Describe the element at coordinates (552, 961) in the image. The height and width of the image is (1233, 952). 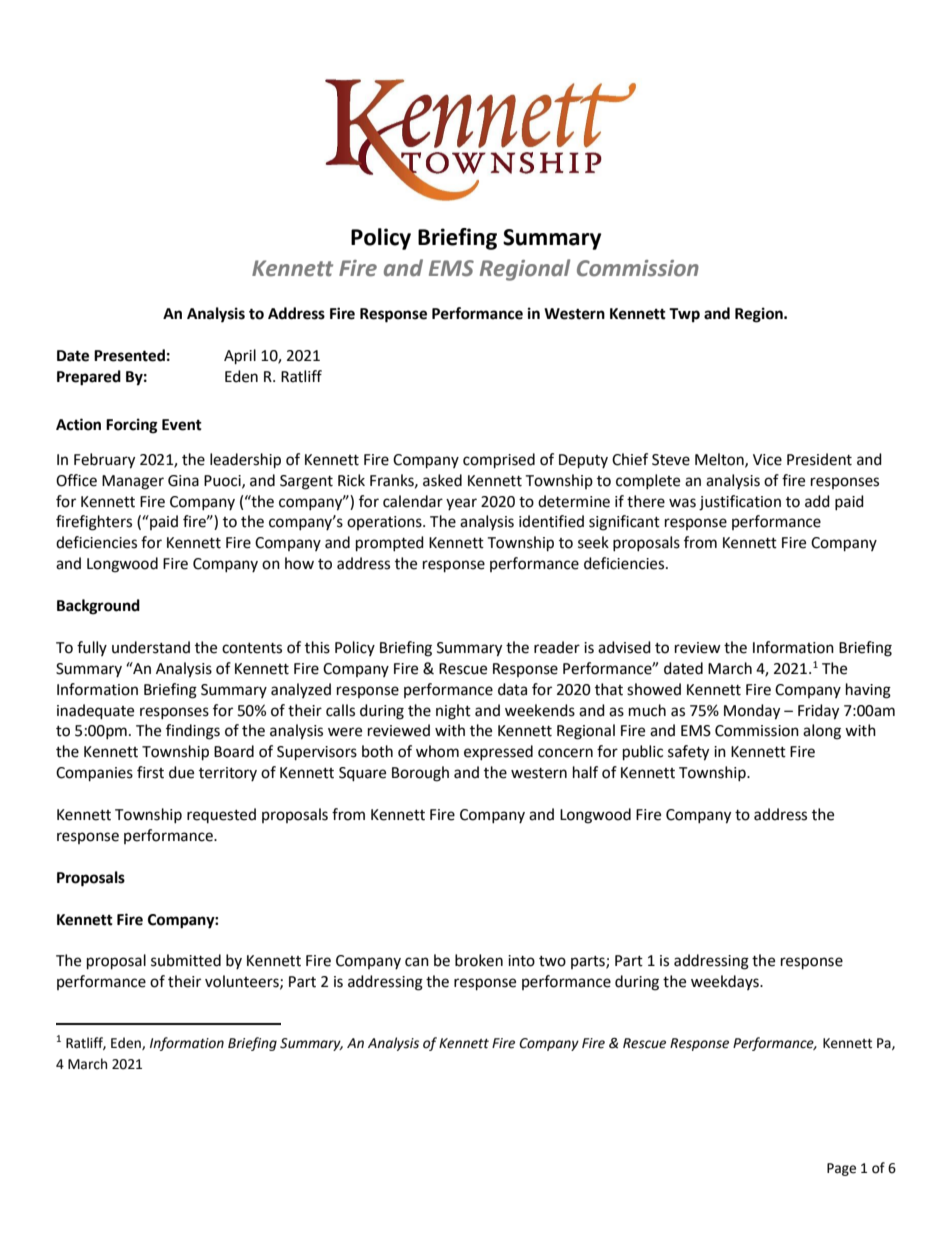
I see `two` at that location.
